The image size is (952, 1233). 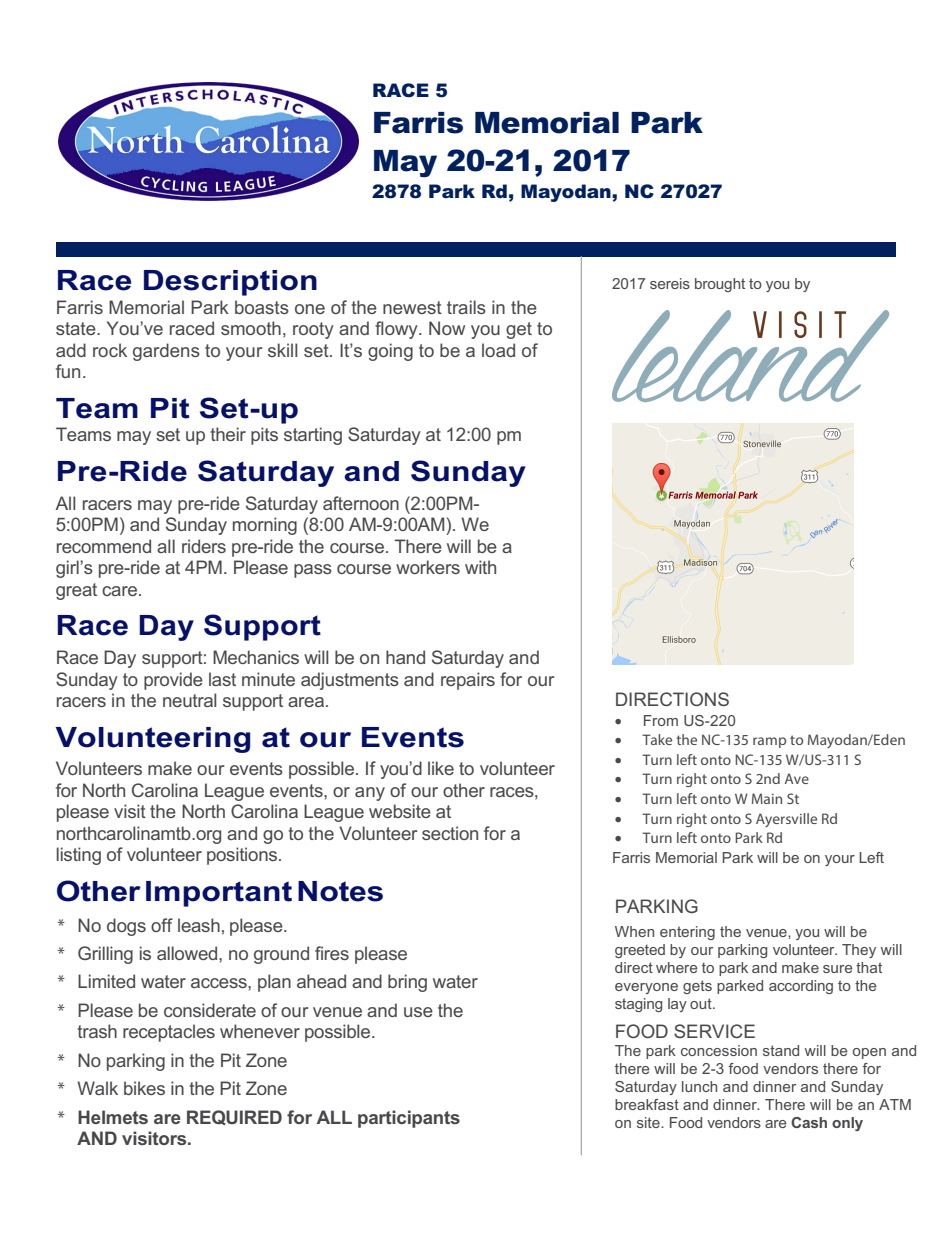 What do you see at coordinates (230, 283) in the page?
I see `Description` at bounding box center [230, 283].
